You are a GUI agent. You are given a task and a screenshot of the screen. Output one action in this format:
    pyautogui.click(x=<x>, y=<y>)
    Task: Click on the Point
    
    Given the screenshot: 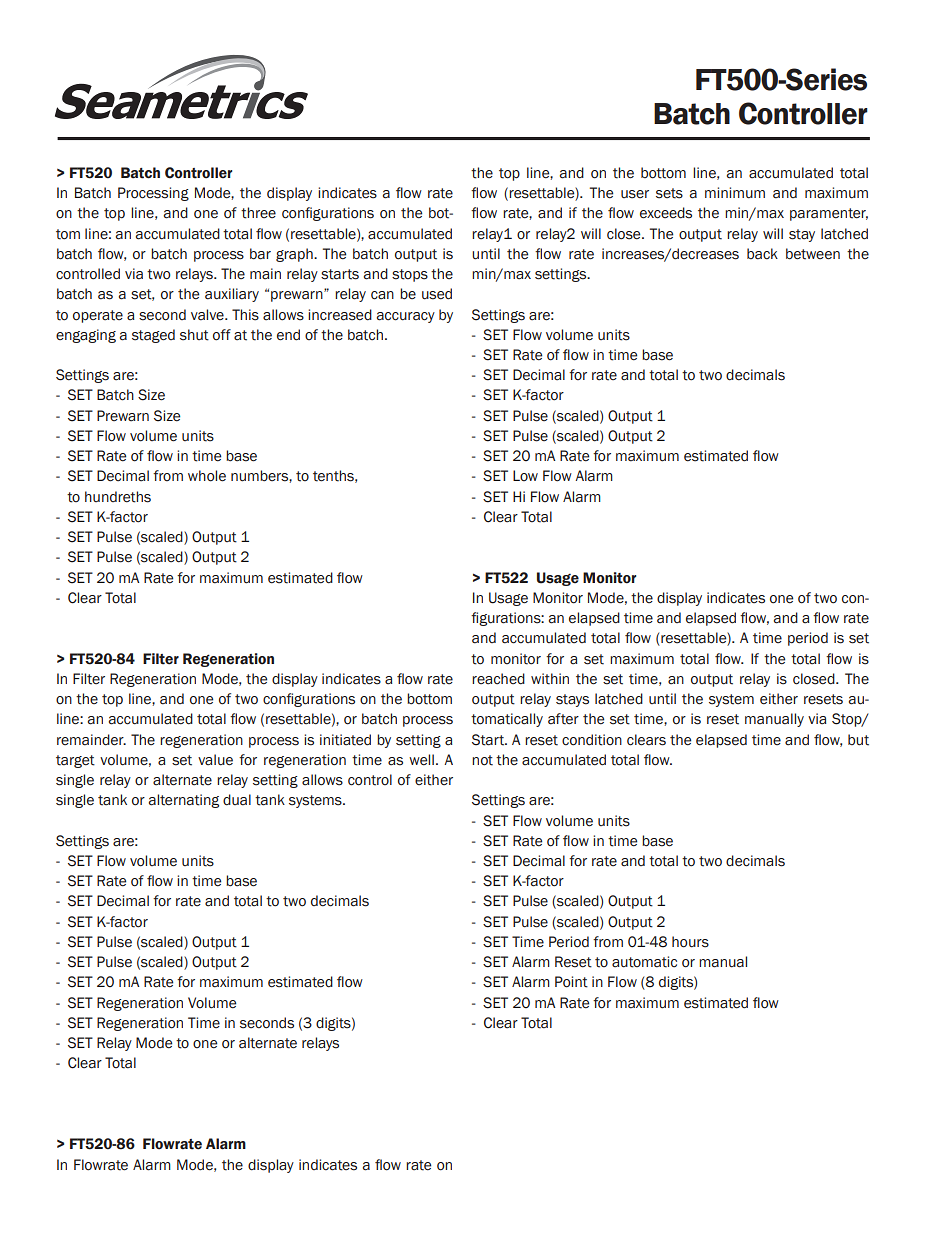 What is the action you would take?
    pyautogui.click(x=571, y=982)
